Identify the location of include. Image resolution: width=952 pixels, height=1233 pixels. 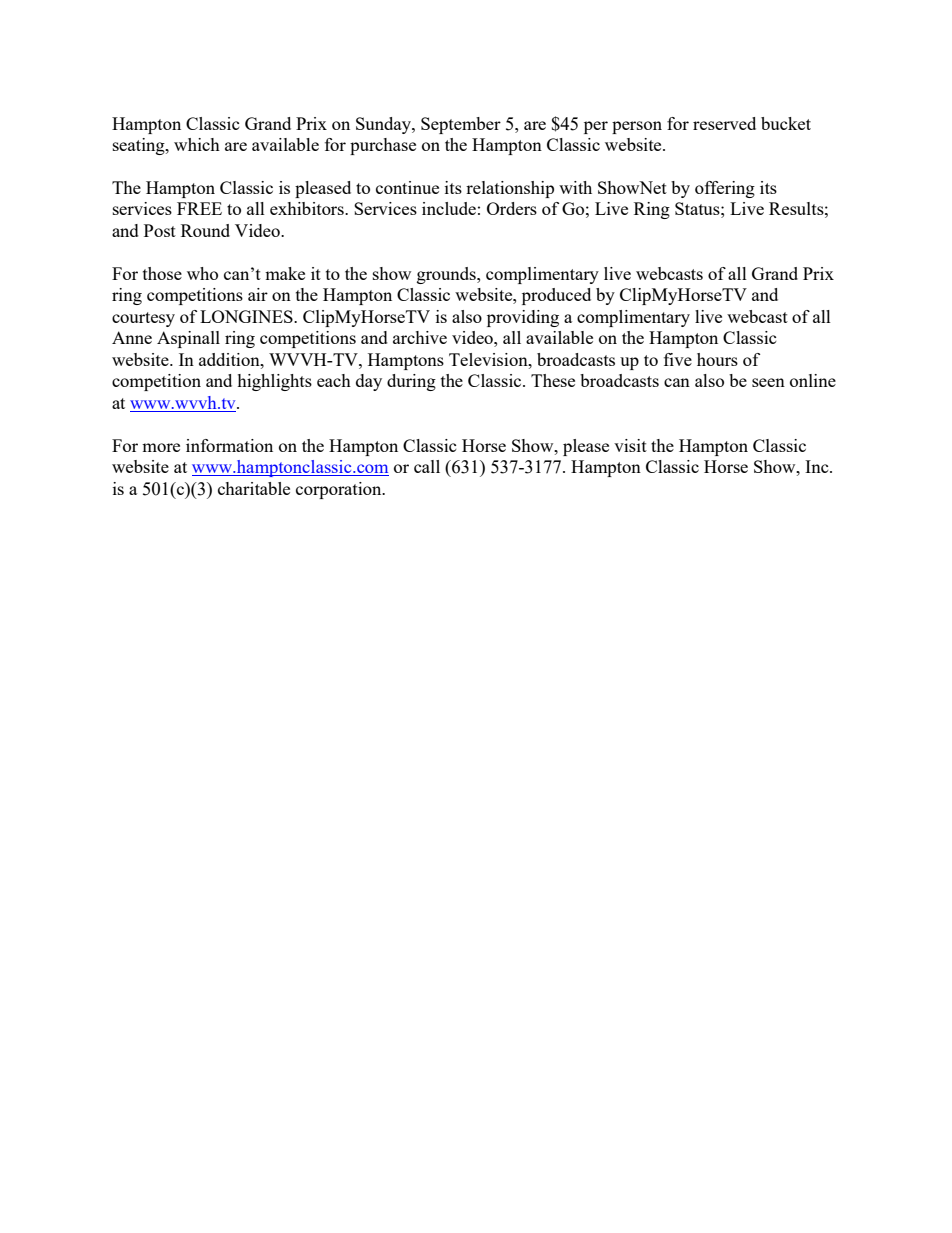
(449, 208).
